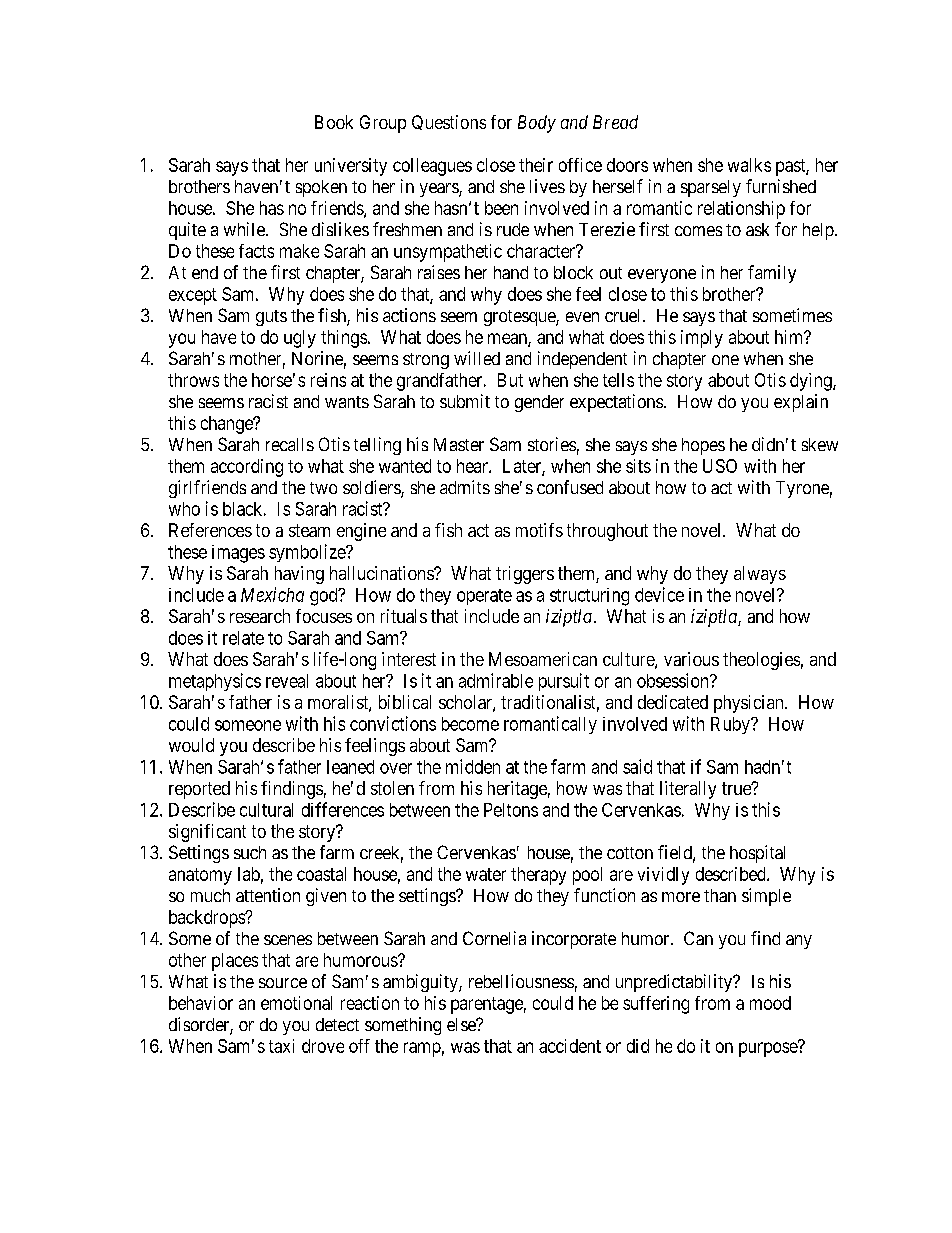 This document has width=952, height=1233. I want to click on having, so click(299, 575).
